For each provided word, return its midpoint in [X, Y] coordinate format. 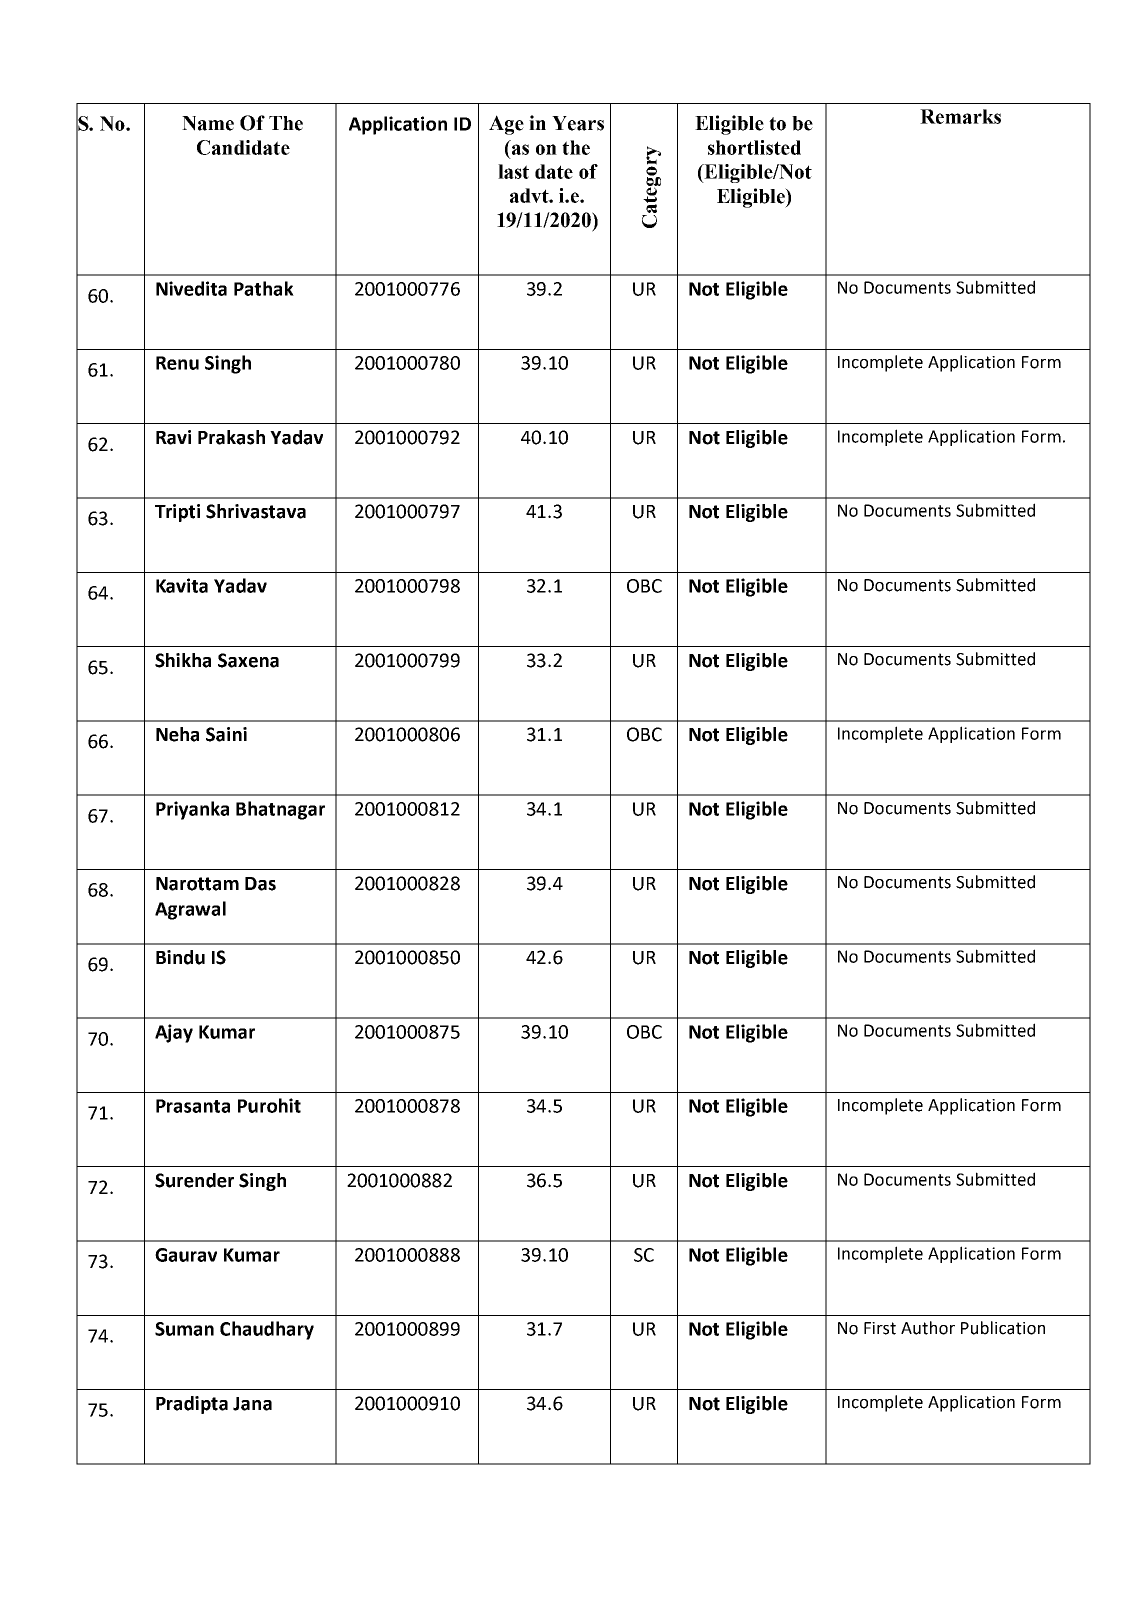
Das [260, 884]
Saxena [248, 660]
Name [208, 123]
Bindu [180, 957]
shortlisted [754, 147]
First [880, 1328]
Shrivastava [256, 511]
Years [578, 123]
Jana [252, 1404]
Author [928, 1328]
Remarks [960, 116]
